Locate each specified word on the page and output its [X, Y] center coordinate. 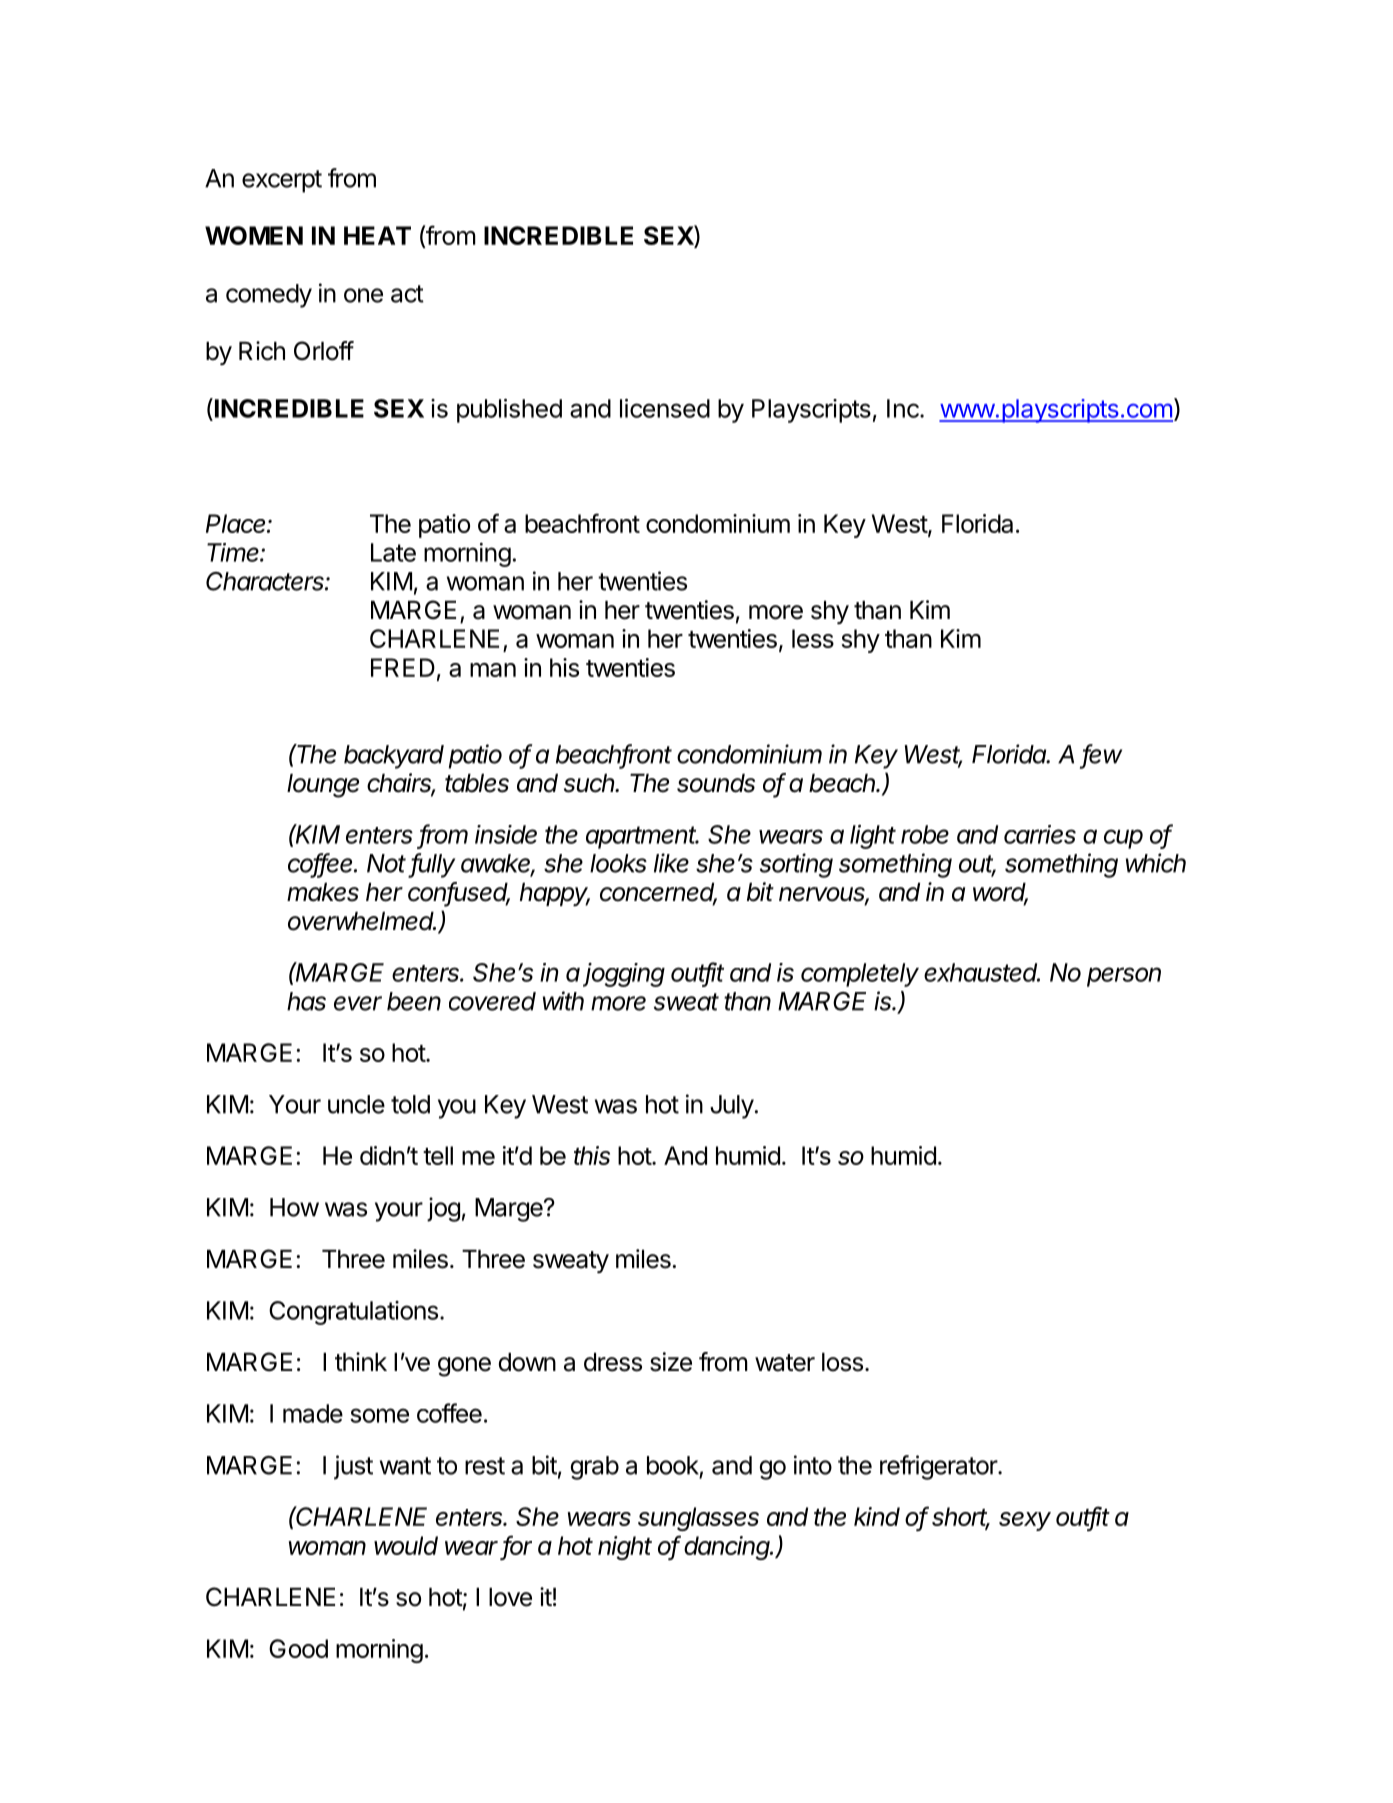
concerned [658, 893]
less [813, 638]
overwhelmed [362, 921]
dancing [728, 1548]
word [1000, 893]
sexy [1025, 1521]
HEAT [377, 235]
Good [298, 1648]
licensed [665, 408]
